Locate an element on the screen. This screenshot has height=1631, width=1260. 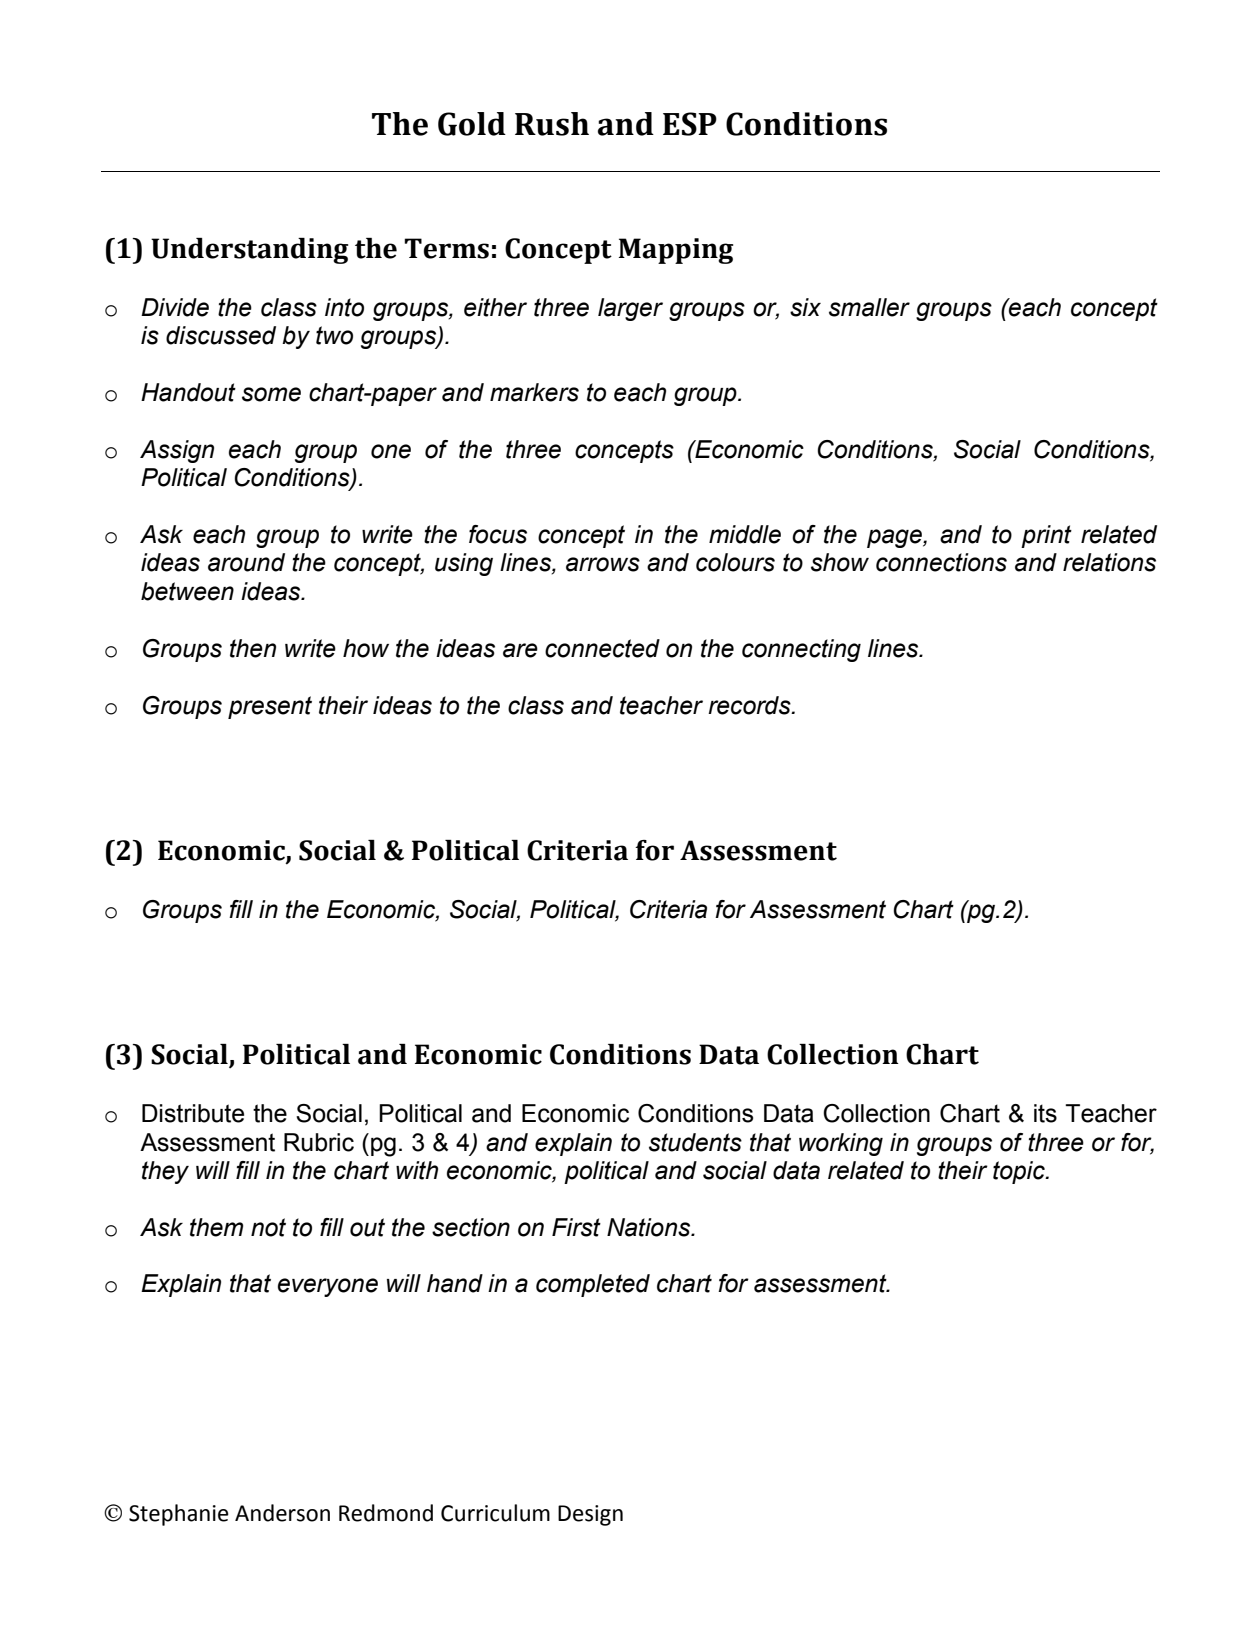
students is located at coordinates (695, 1142).
